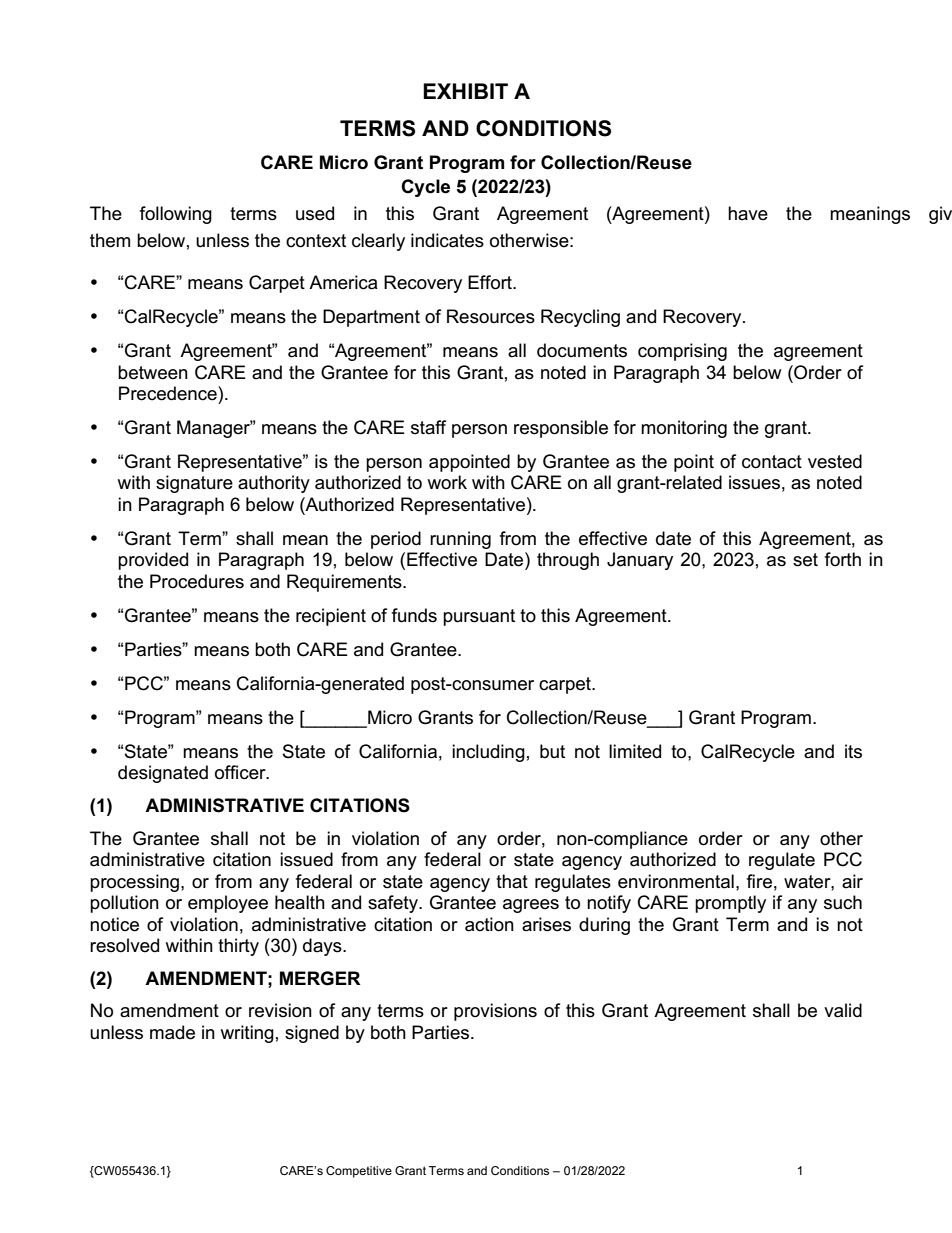  Describe the element at coordinates (176, 215) in the document. I see `following` at that location.
